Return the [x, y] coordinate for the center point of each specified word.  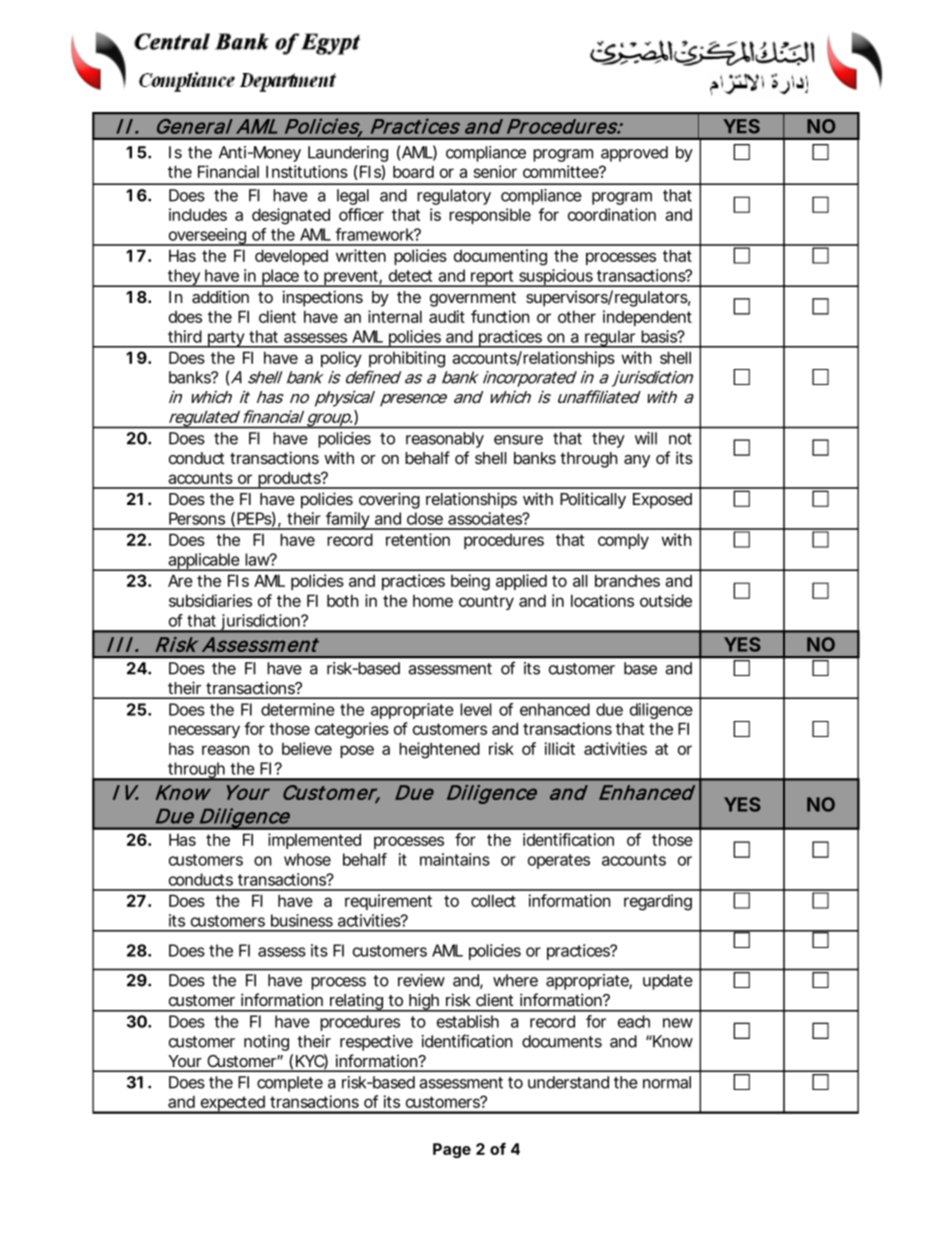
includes [198, 214]
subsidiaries [210, 600]
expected [233, 1105]
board [413, 171]
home [433, 601]
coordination [612, 214]
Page [452, 1150]
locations [602, 600]
